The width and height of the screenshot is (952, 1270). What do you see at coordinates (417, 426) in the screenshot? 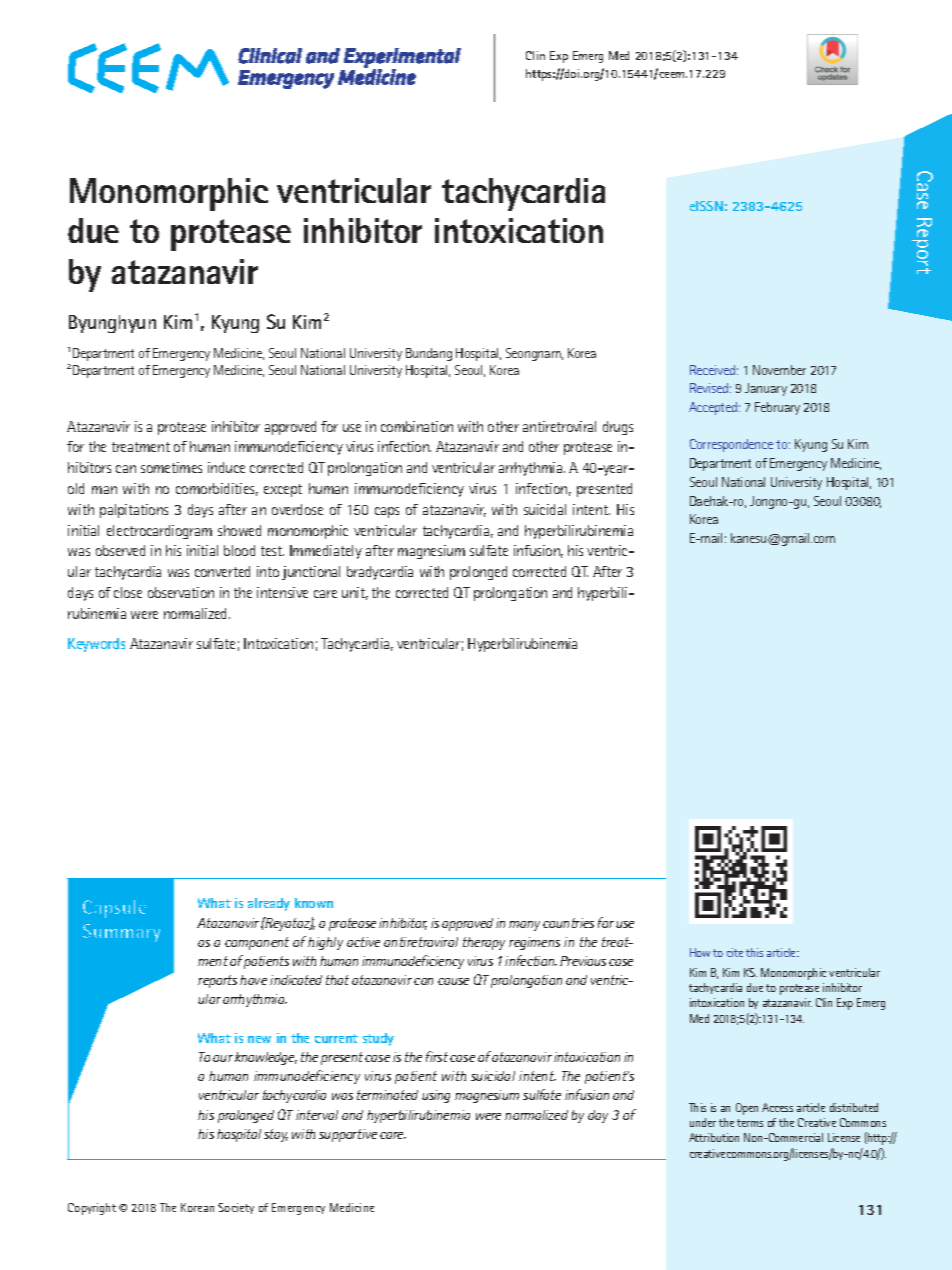
I see `combination` at bounding box center [417, 426].
